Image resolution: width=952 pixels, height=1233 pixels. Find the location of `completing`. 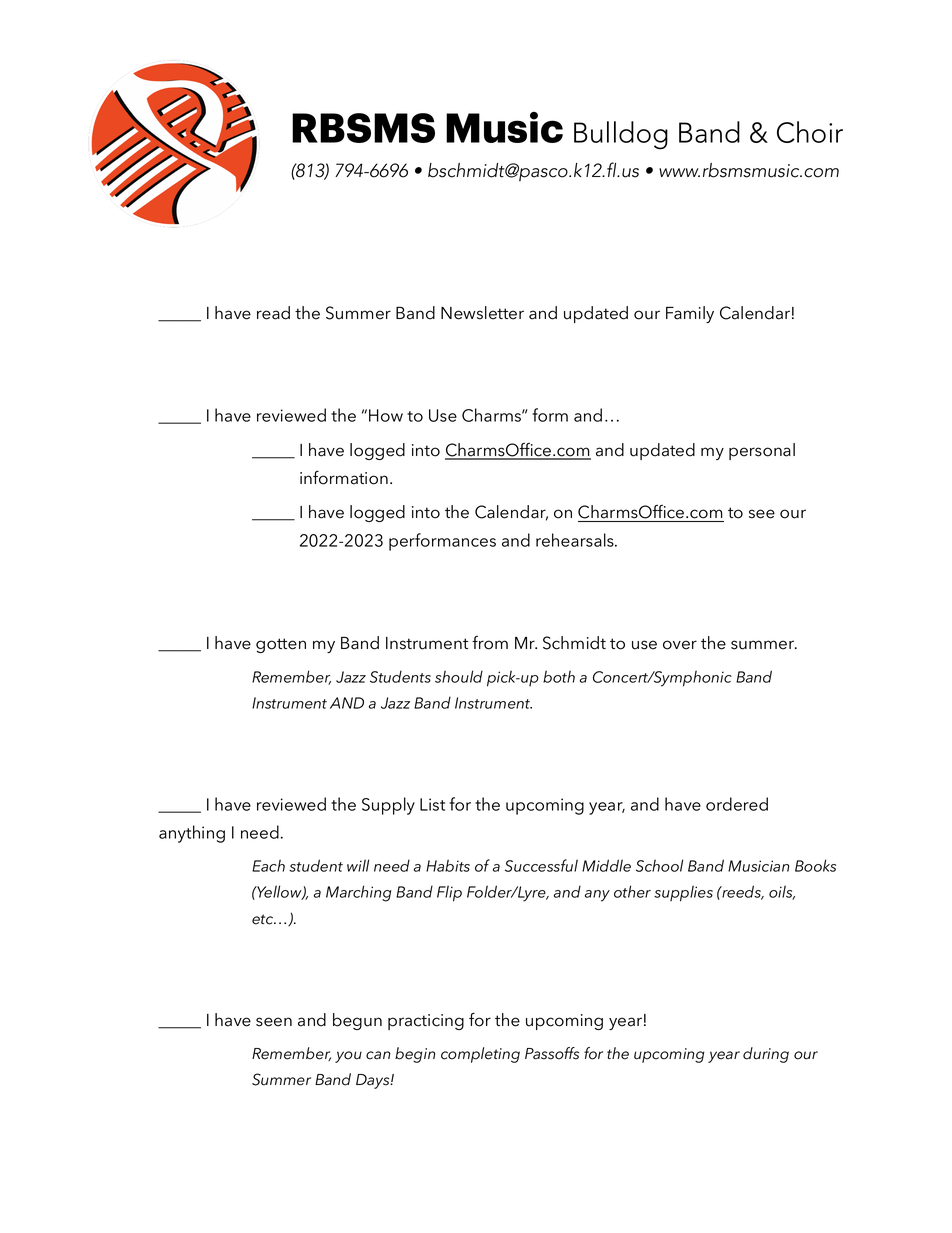

completing is located at coordinates (480, 1055).
